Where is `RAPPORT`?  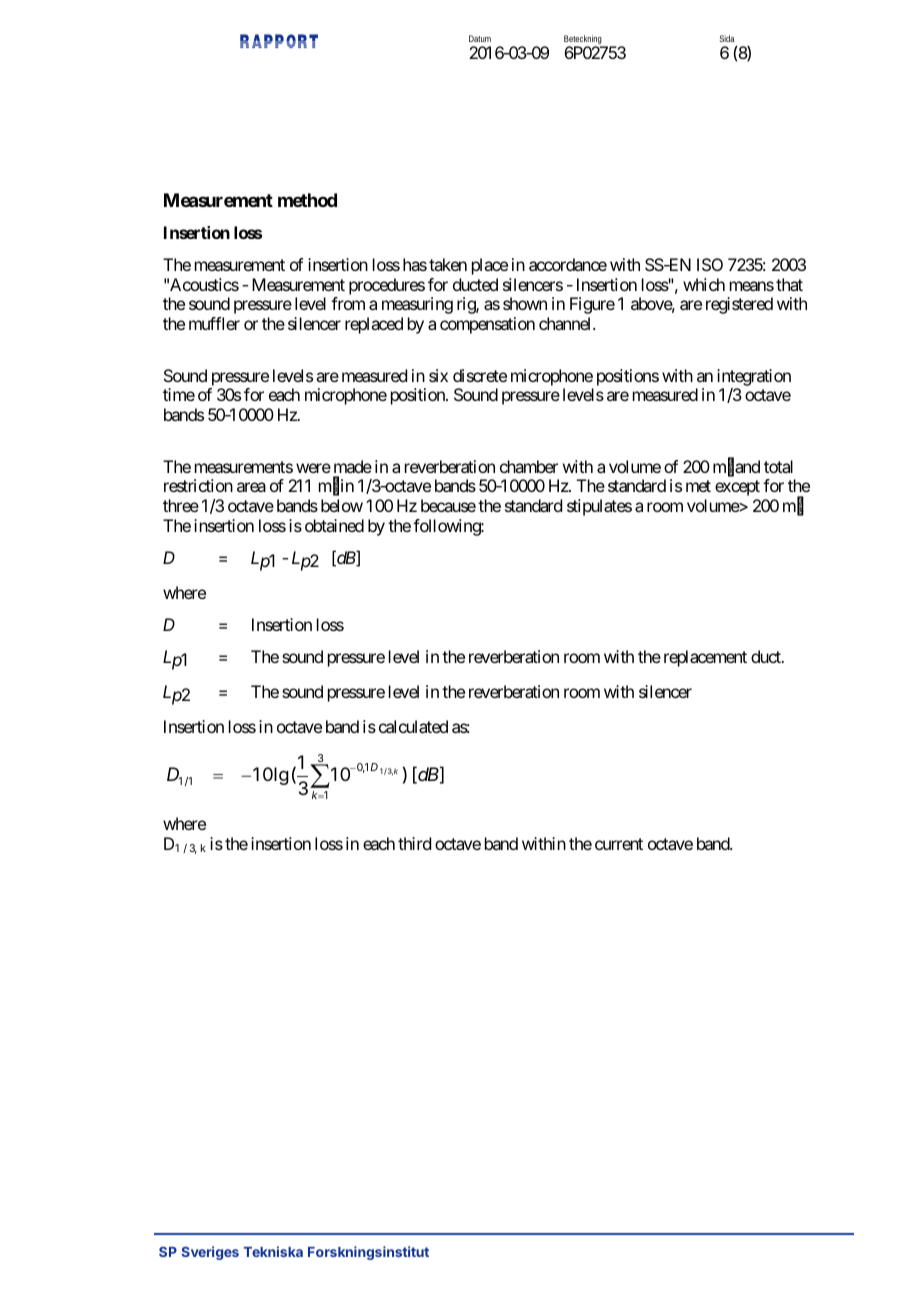 RAPPORT is located at coordinates (279, 41).
